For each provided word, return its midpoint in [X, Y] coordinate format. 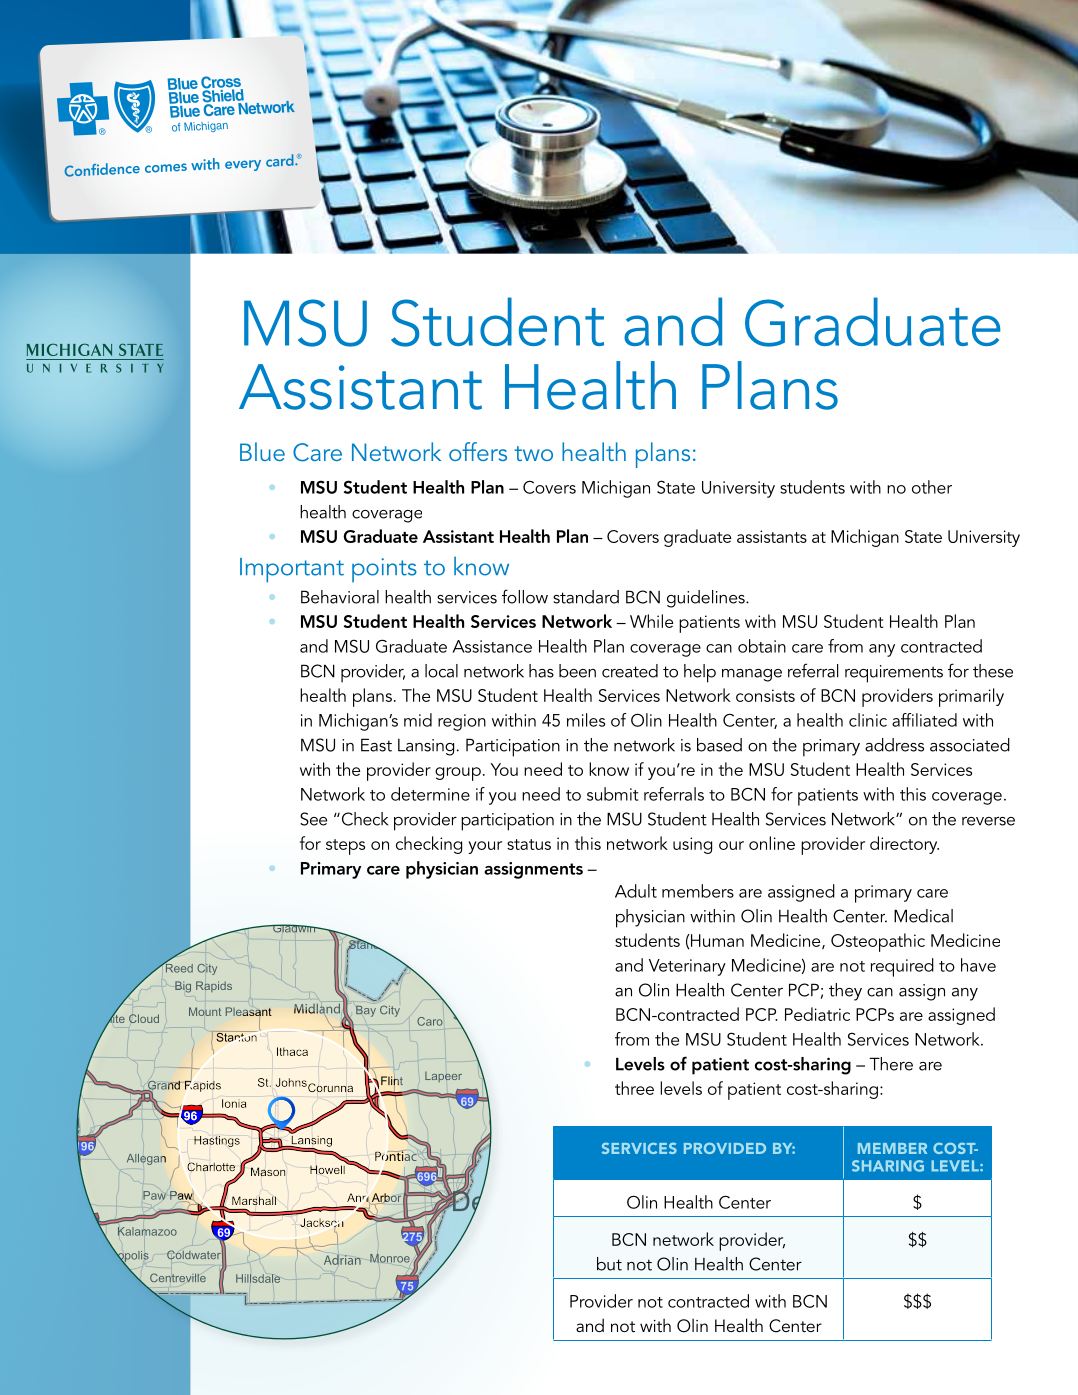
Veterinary [687, 967]
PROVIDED [725, 1148]
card [281, 160]
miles [586, 720]
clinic [868, 720]
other [932, 487]
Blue [262, 451]
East [376, 745]
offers [478, 451]
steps [345, 847]
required [902, 967]
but [609, 1264]
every [243, 165]
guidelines [707, 599]
